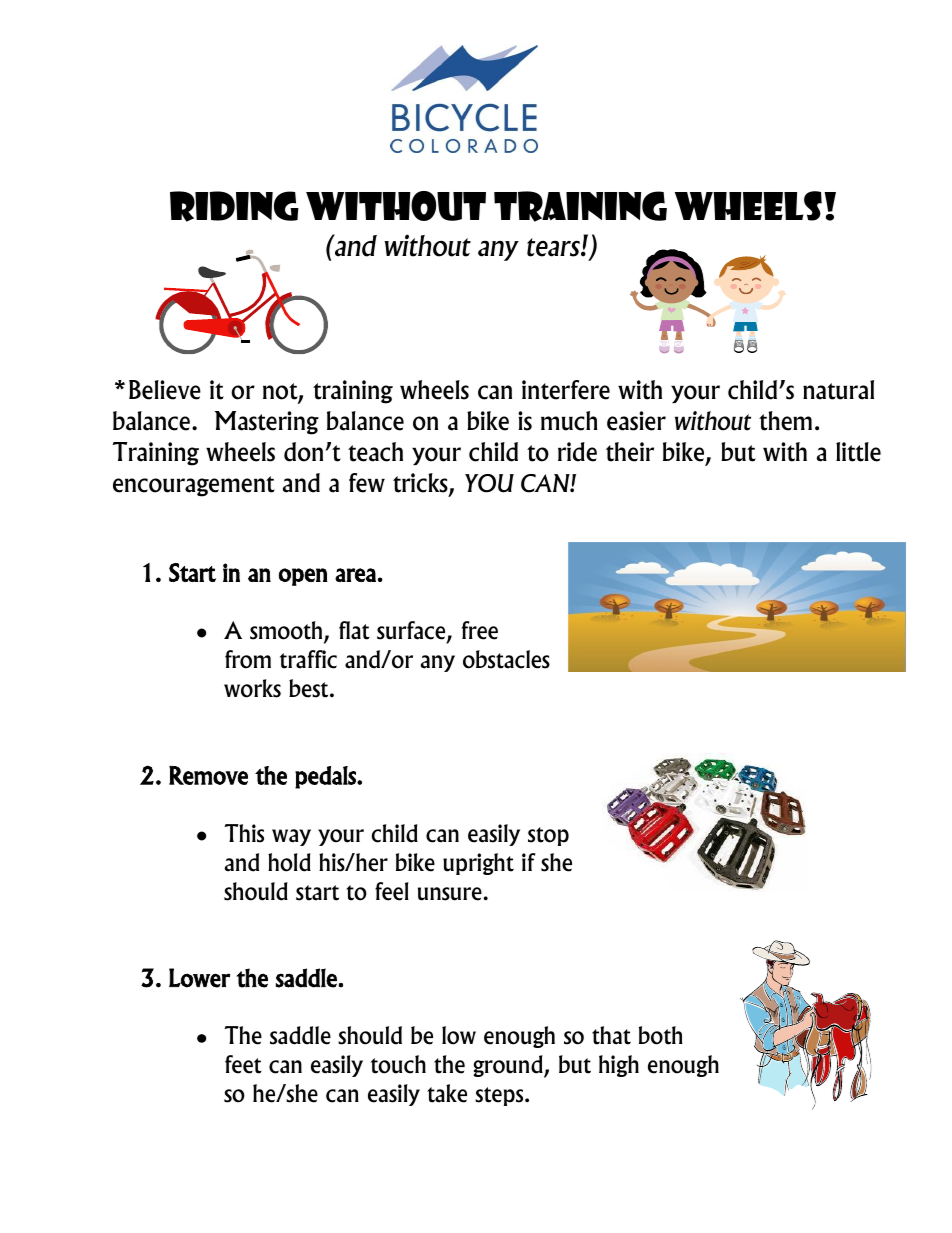 Image resolution: width=952 pixels, height=1233 pixels. What do you see at coordinates (248, 659) in the screenshot?
I see `from` at bounding box center [248, 659].
